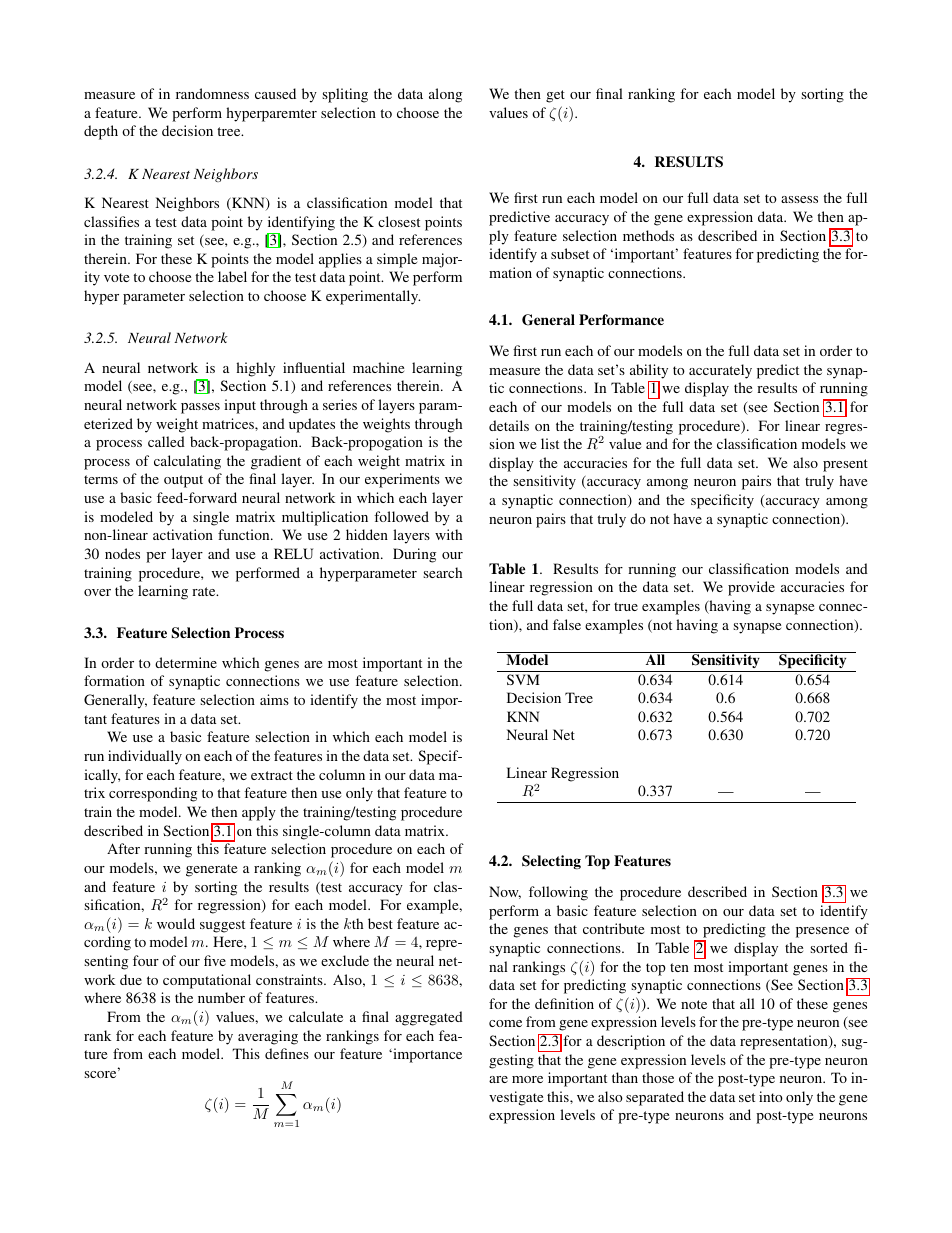 The image size is (952, 1233). I want to click on assess, so click(799, 199).
